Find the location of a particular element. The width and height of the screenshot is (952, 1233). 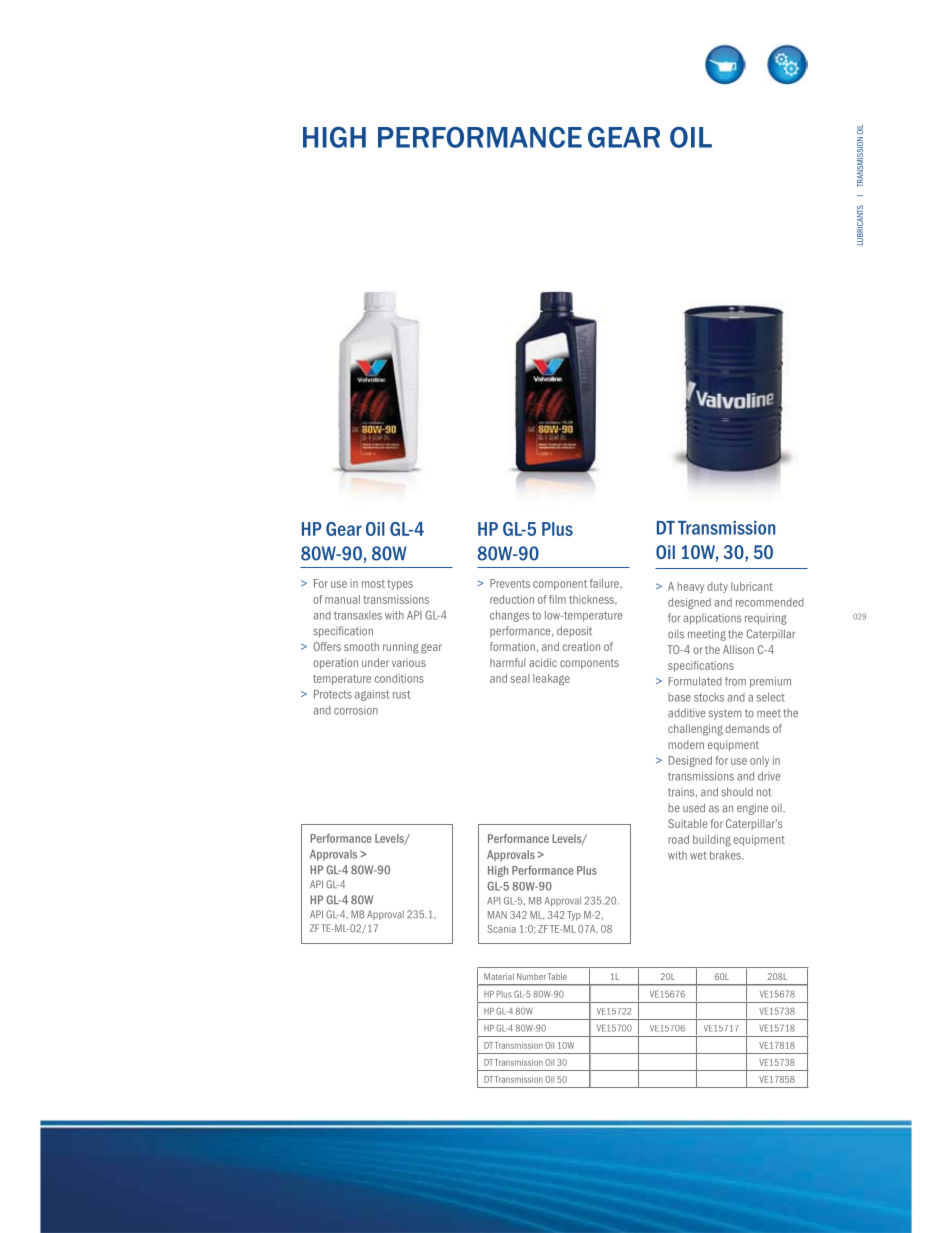

used is located at coordinates (694, 808).
